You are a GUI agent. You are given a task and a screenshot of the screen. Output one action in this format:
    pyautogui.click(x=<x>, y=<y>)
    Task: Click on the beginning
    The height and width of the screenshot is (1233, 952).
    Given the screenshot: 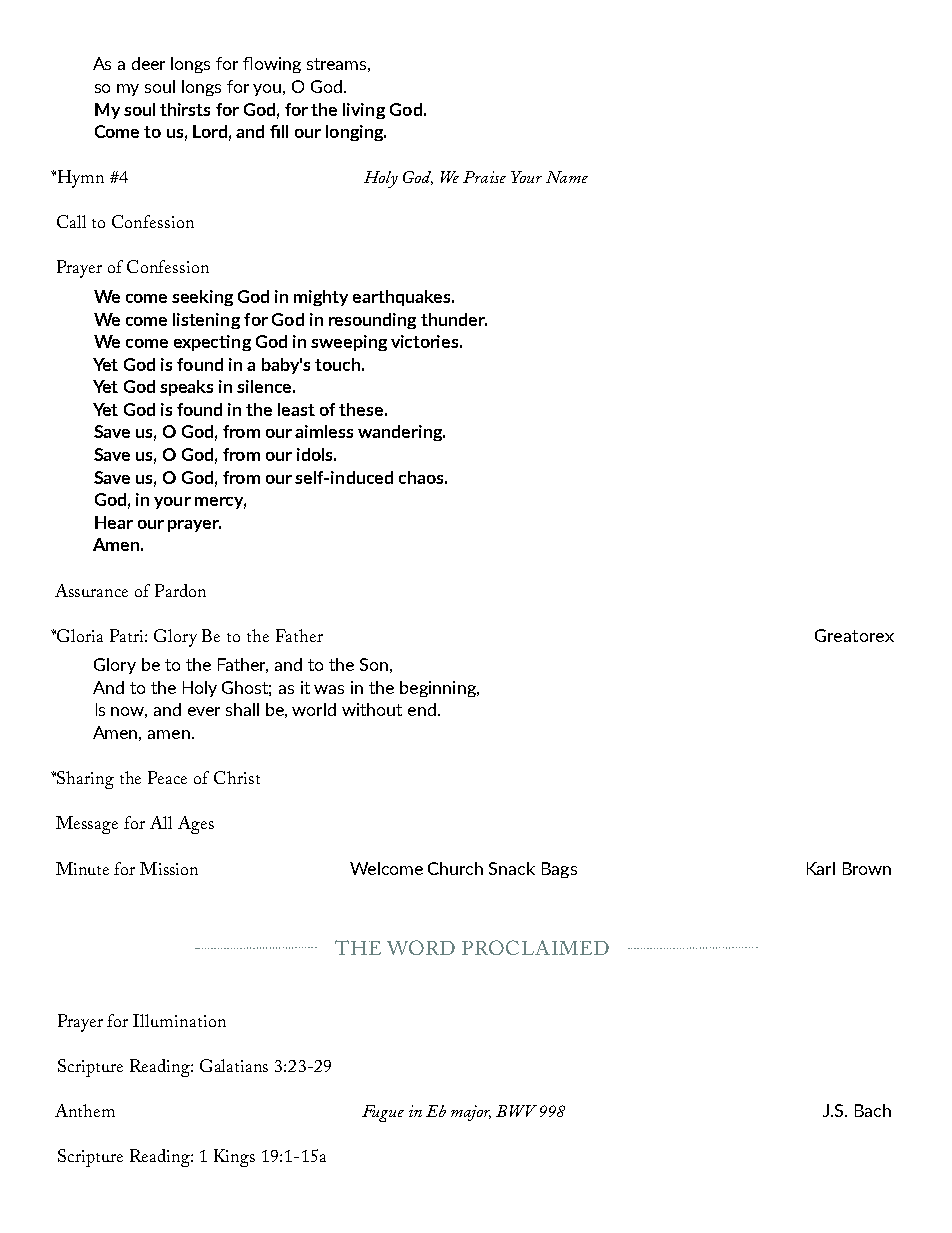 What is the action you would take?
    pyautogui.click(x=439, y=689)
